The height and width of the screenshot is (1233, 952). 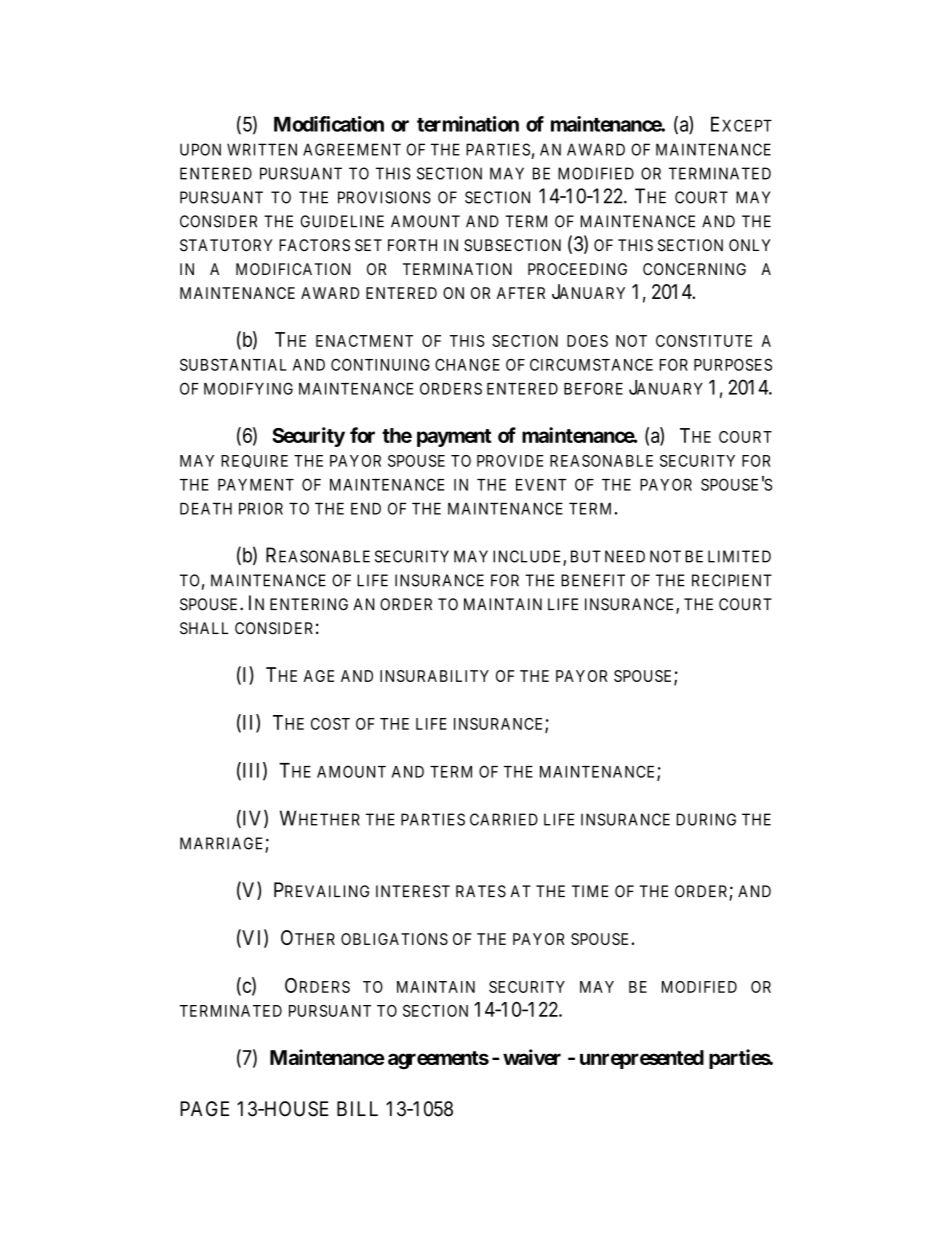 What do you see at coordinates (233, 365) in the screenshot?
I see `SUBSTANTIAL` at bounding box center [233, 365].
